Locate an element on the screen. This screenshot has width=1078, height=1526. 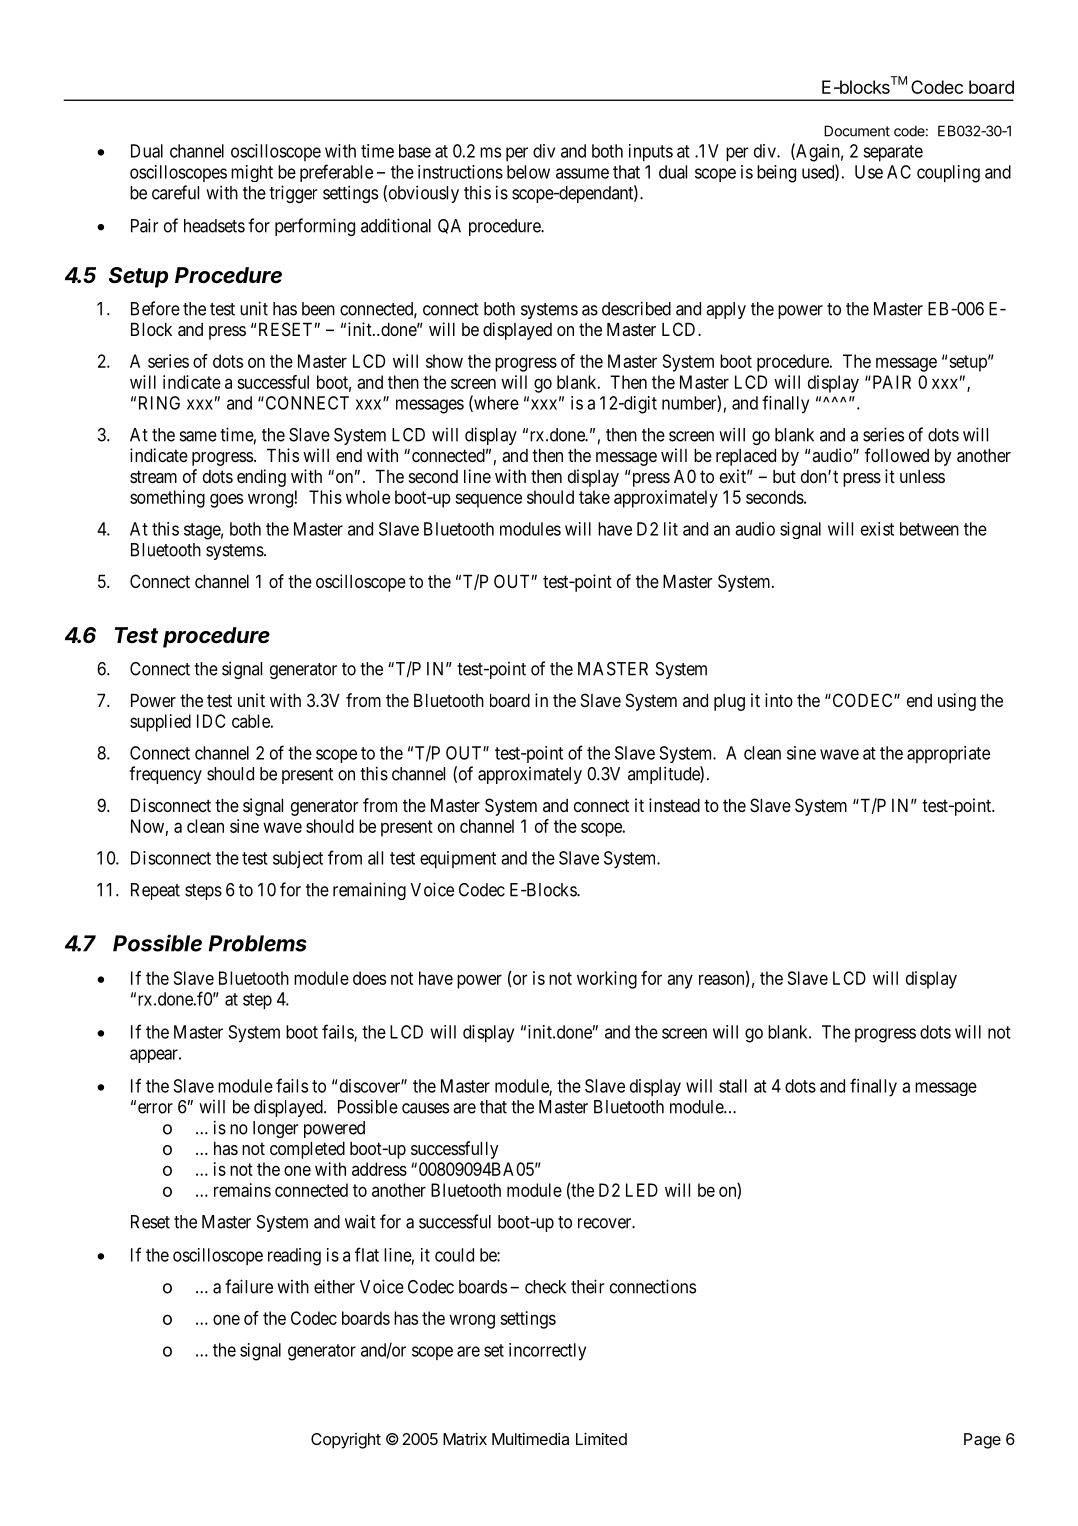
Copyright is located at coordinates (346, 1441).
